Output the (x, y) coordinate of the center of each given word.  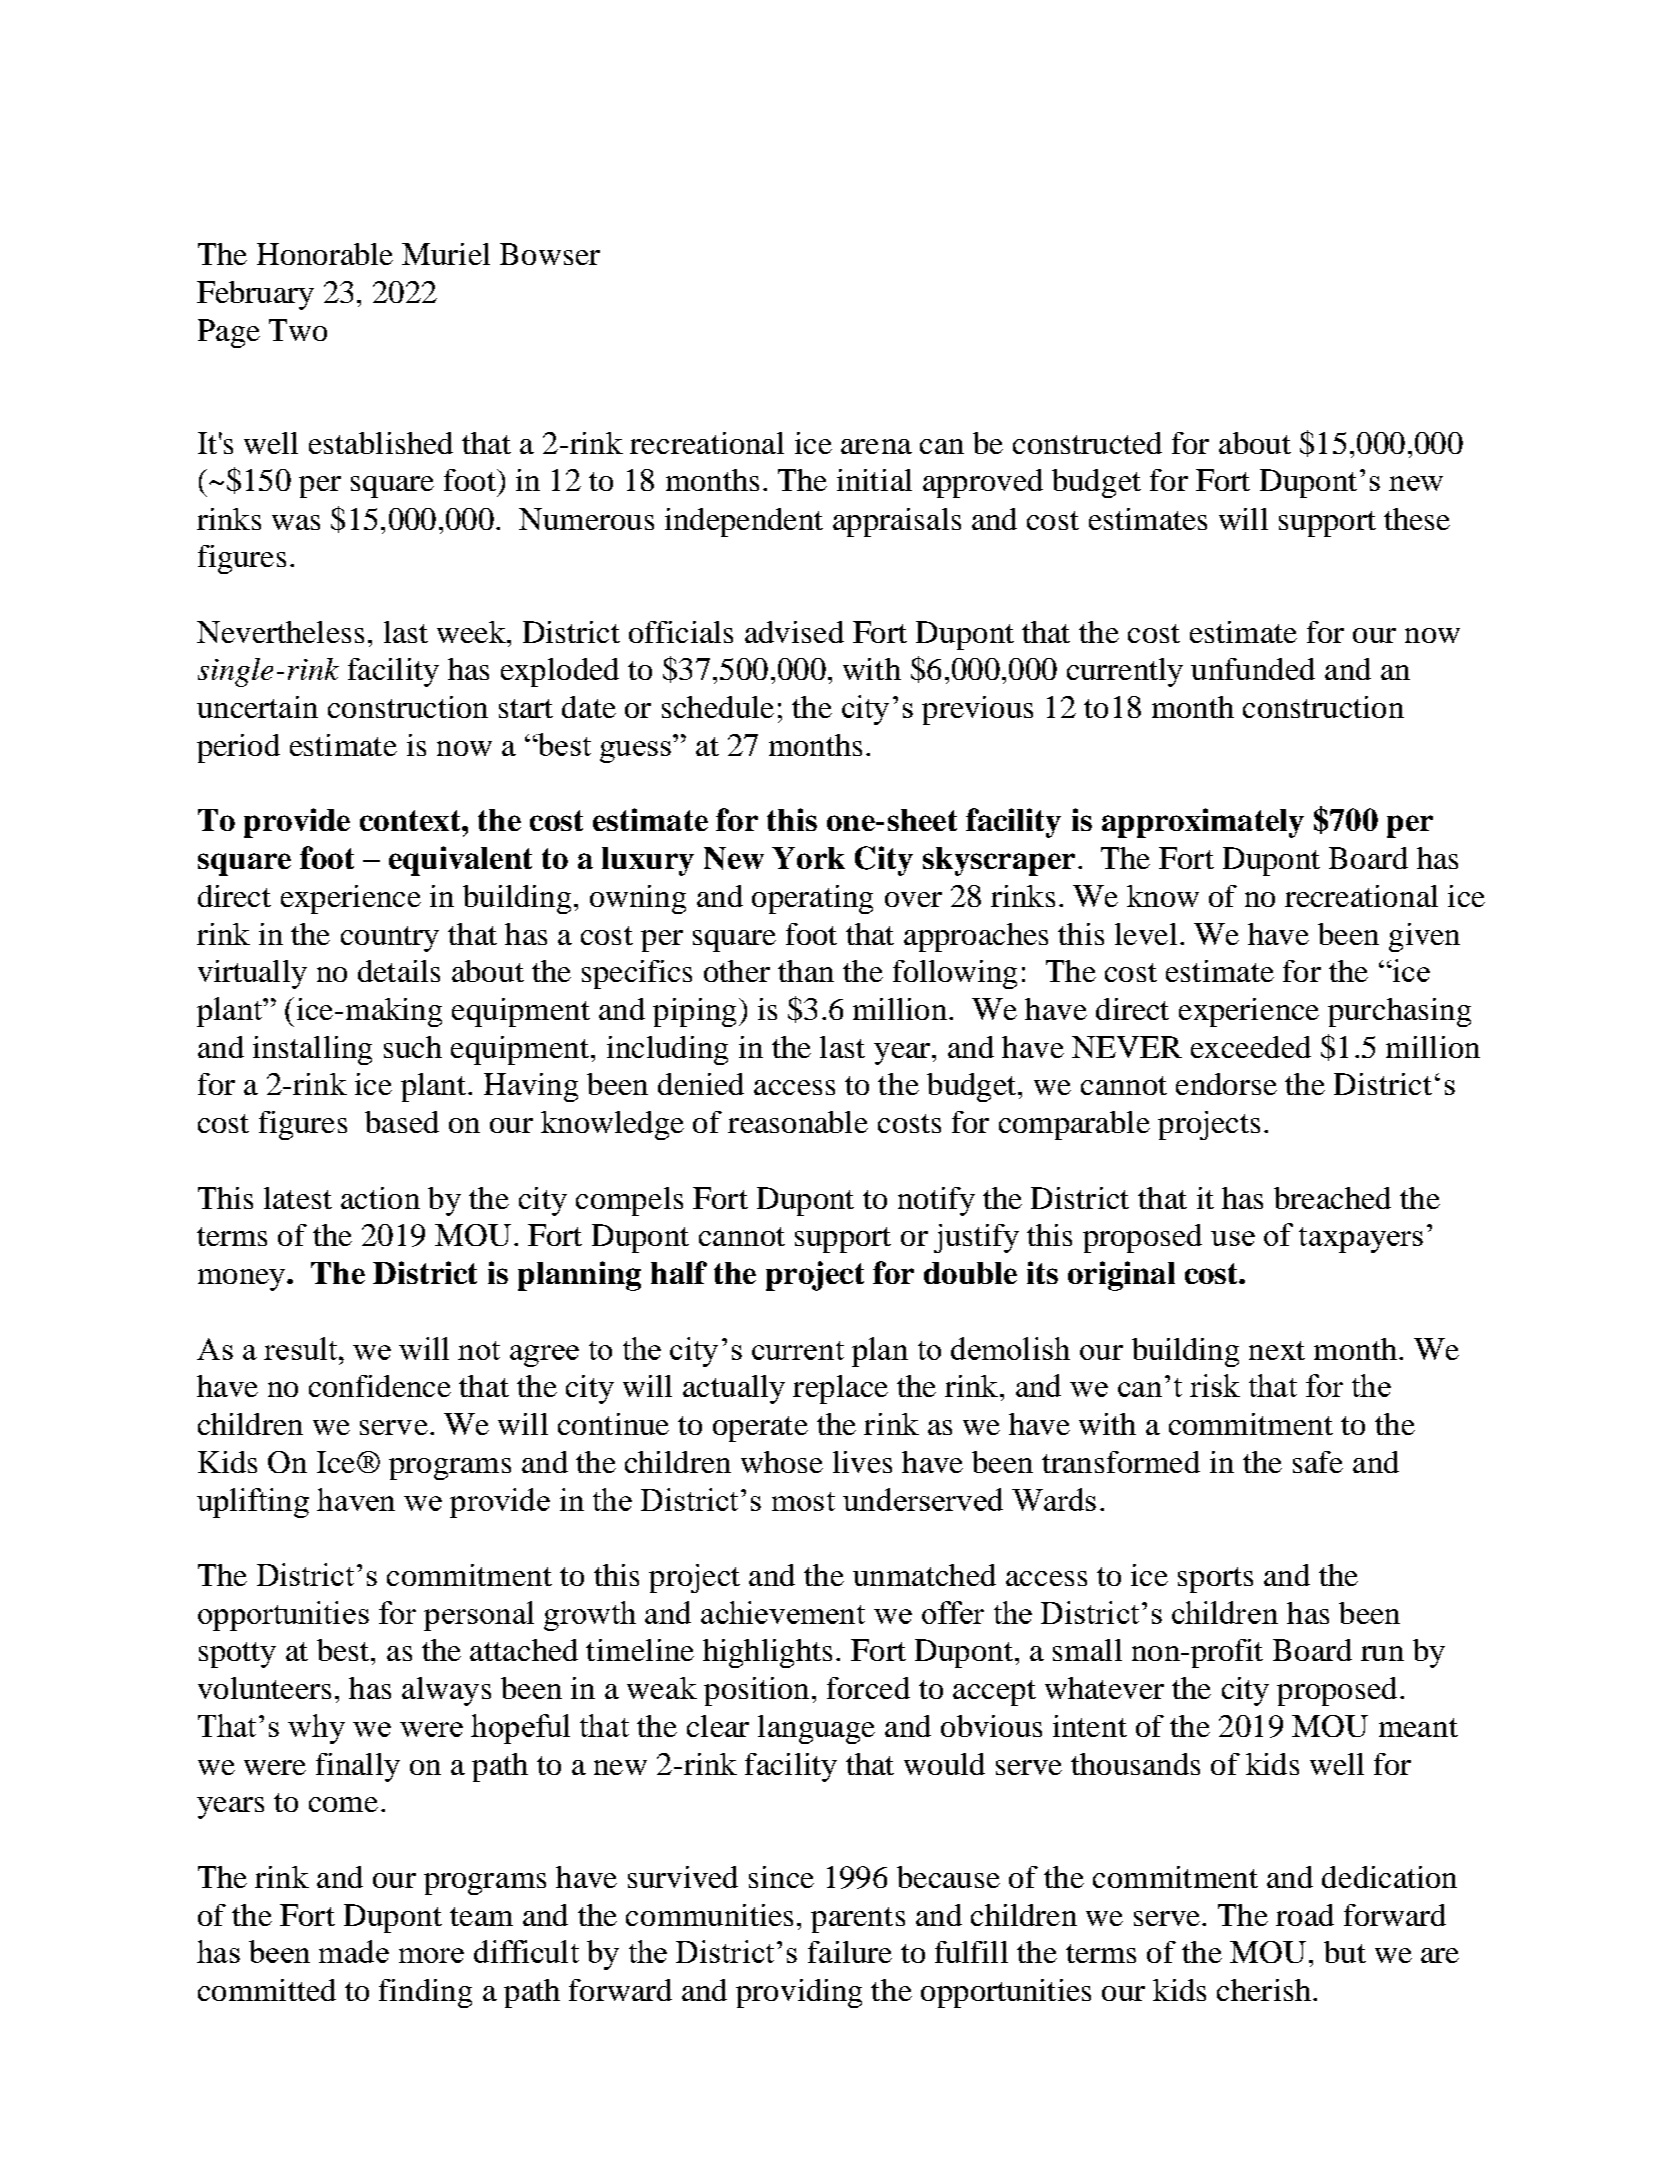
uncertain (257, 707)
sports (1215, 1580)
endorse (1226, 1084)
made (354, 1951)
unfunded (1253, 669)
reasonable (798, 1122)
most (803, 1501)
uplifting (253, 1503)
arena (876, 446)
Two (298, 330)
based (402, 1122)
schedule (718, 707)
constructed (1087, 443)
